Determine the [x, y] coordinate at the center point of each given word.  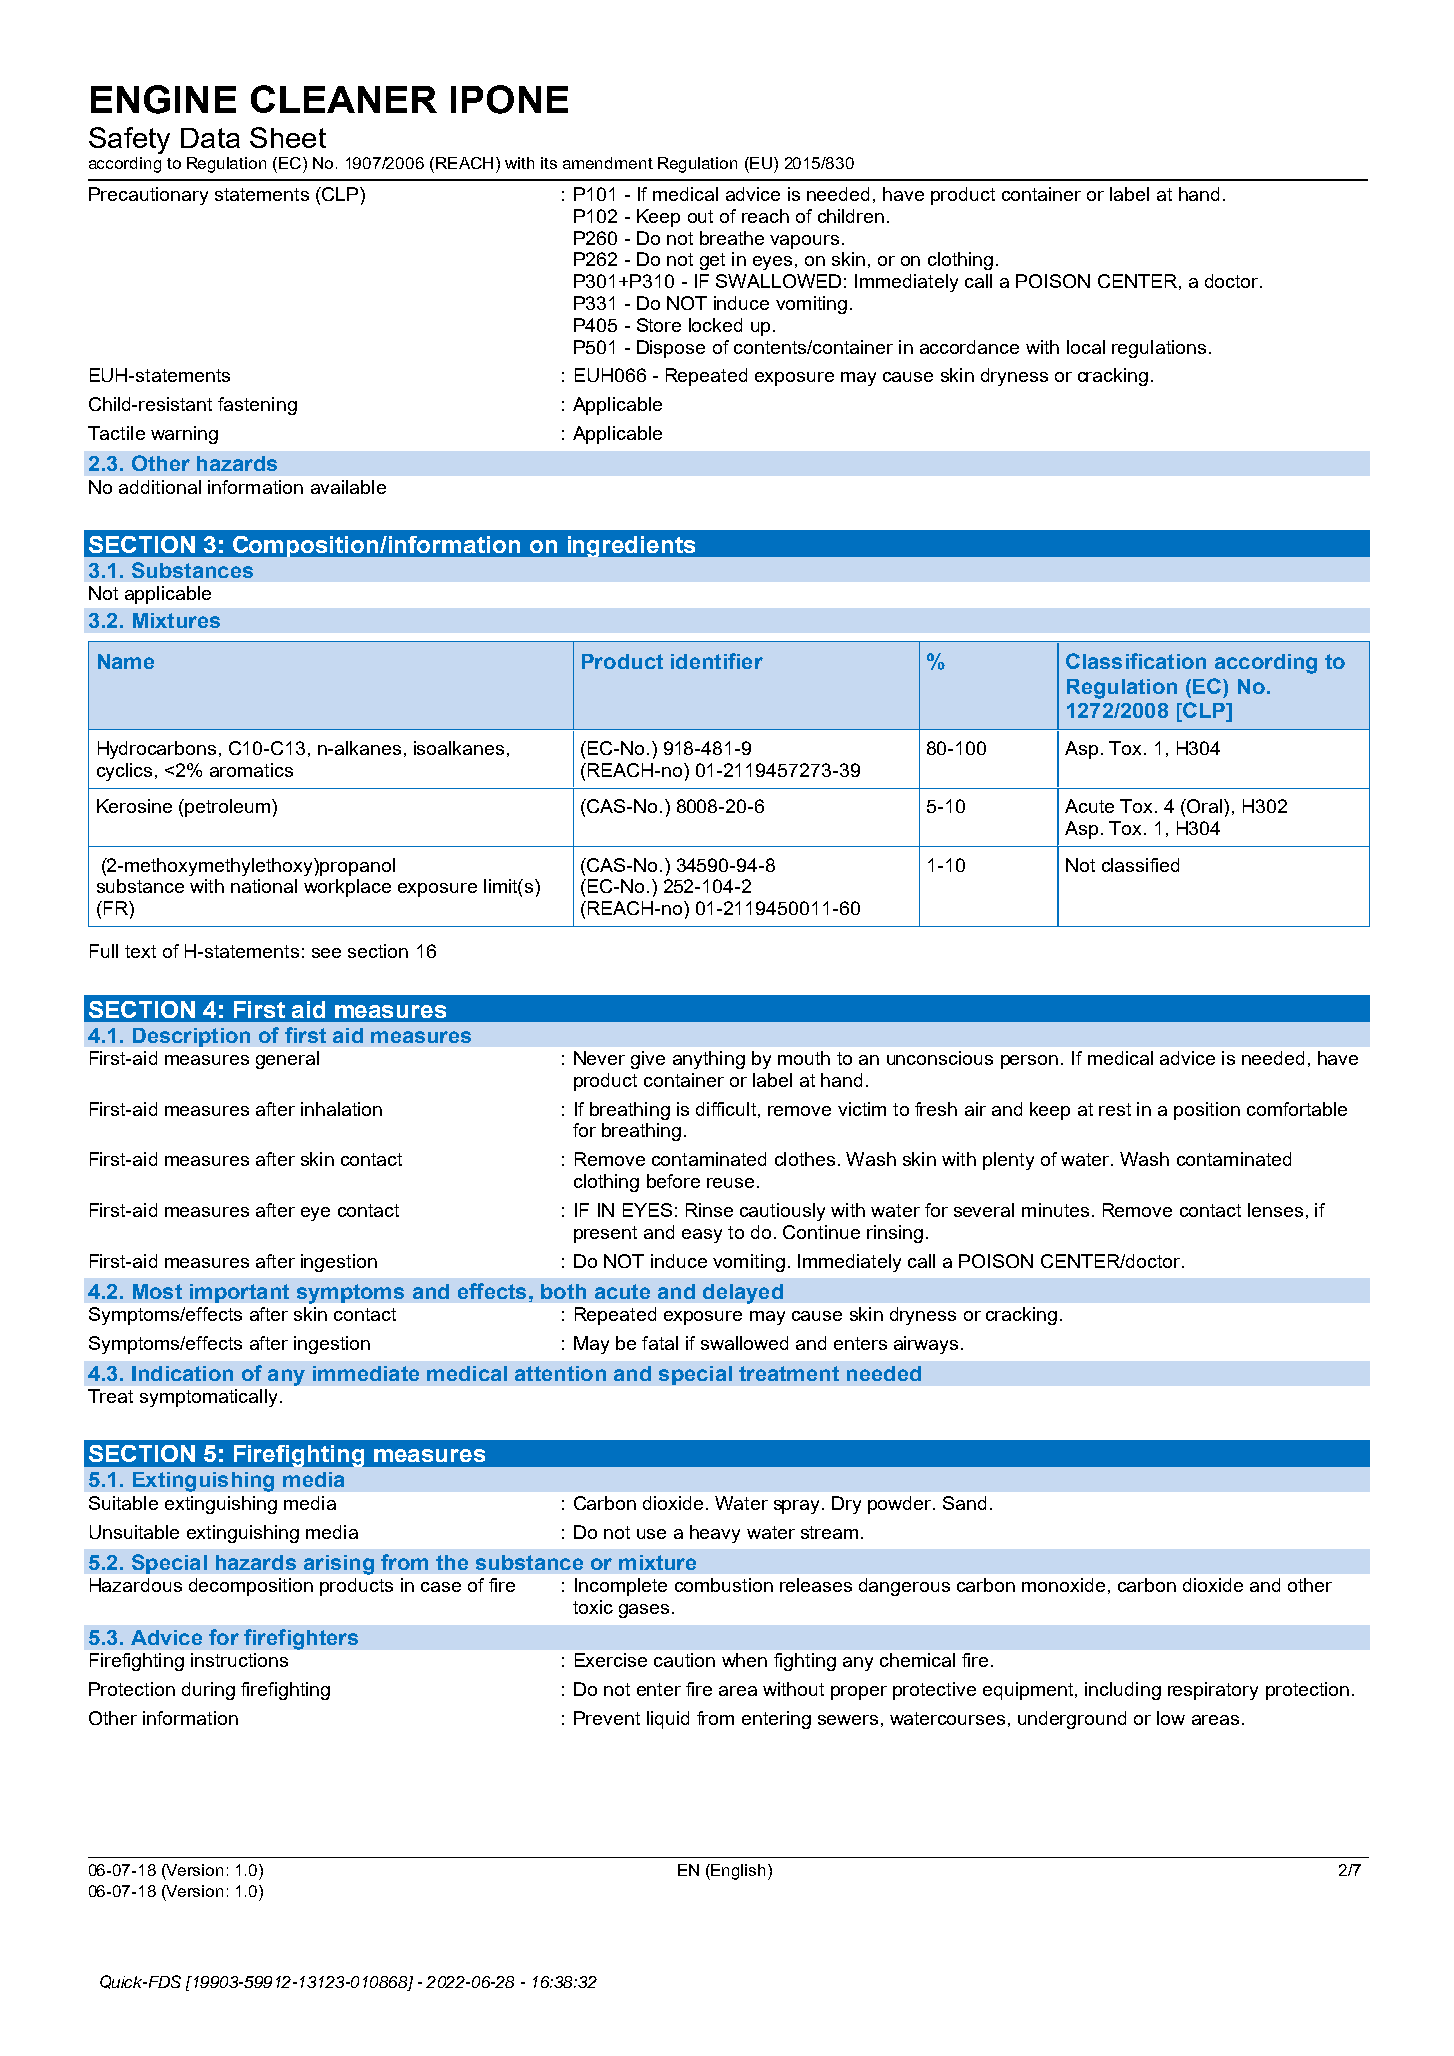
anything [709, 1060]
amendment [608, 163]
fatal [660, 1343]
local [1086, 347]
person [1029, 1062]
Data [210, 138]
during [208, 1691]
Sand [964, 1503]
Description [191, 1037]
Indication [182, 1373]
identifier [717, 661]
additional [160, 487]
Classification [1136, 661]
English [738, 1872]
